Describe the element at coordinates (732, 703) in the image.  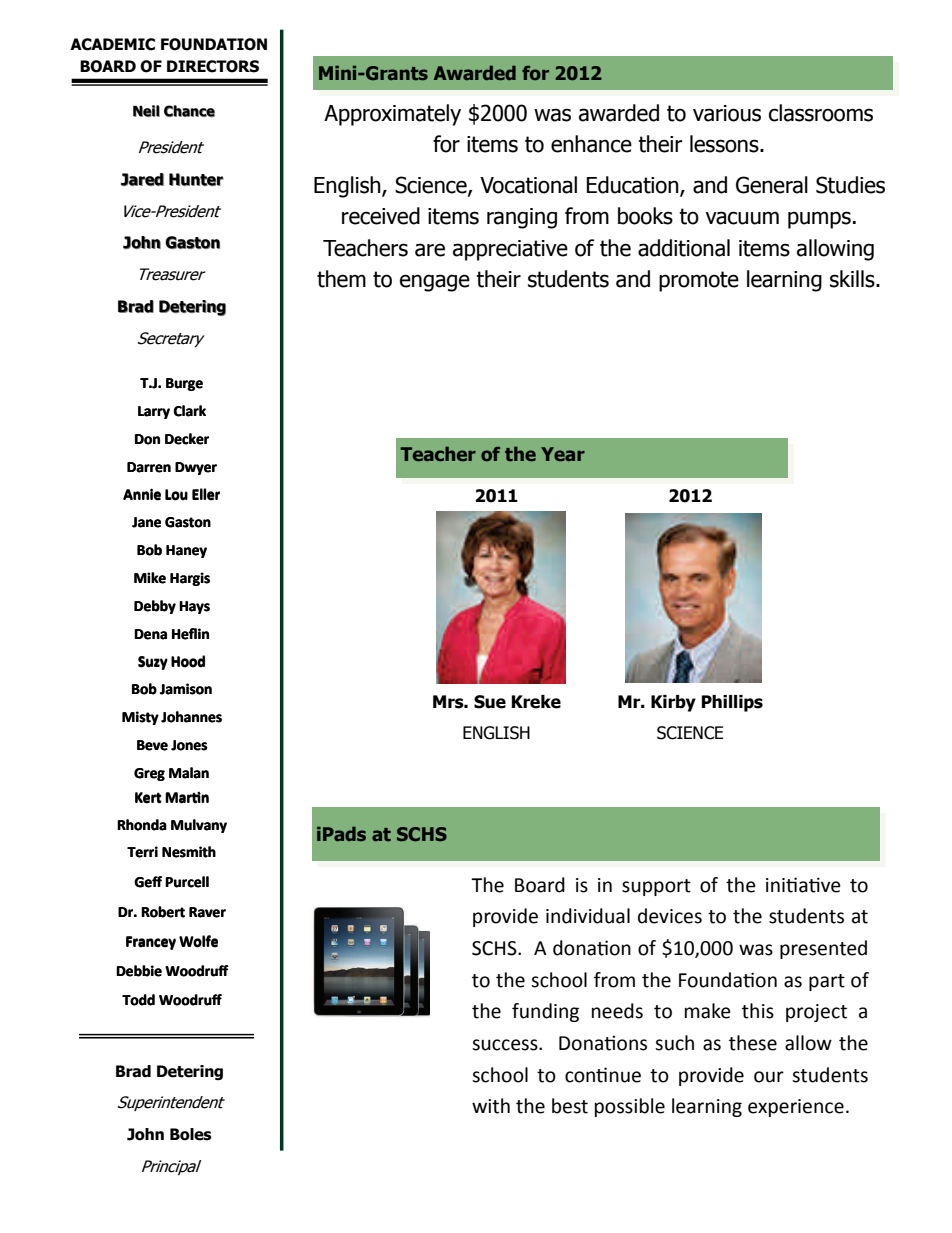
I see `Phillips` at that location.
